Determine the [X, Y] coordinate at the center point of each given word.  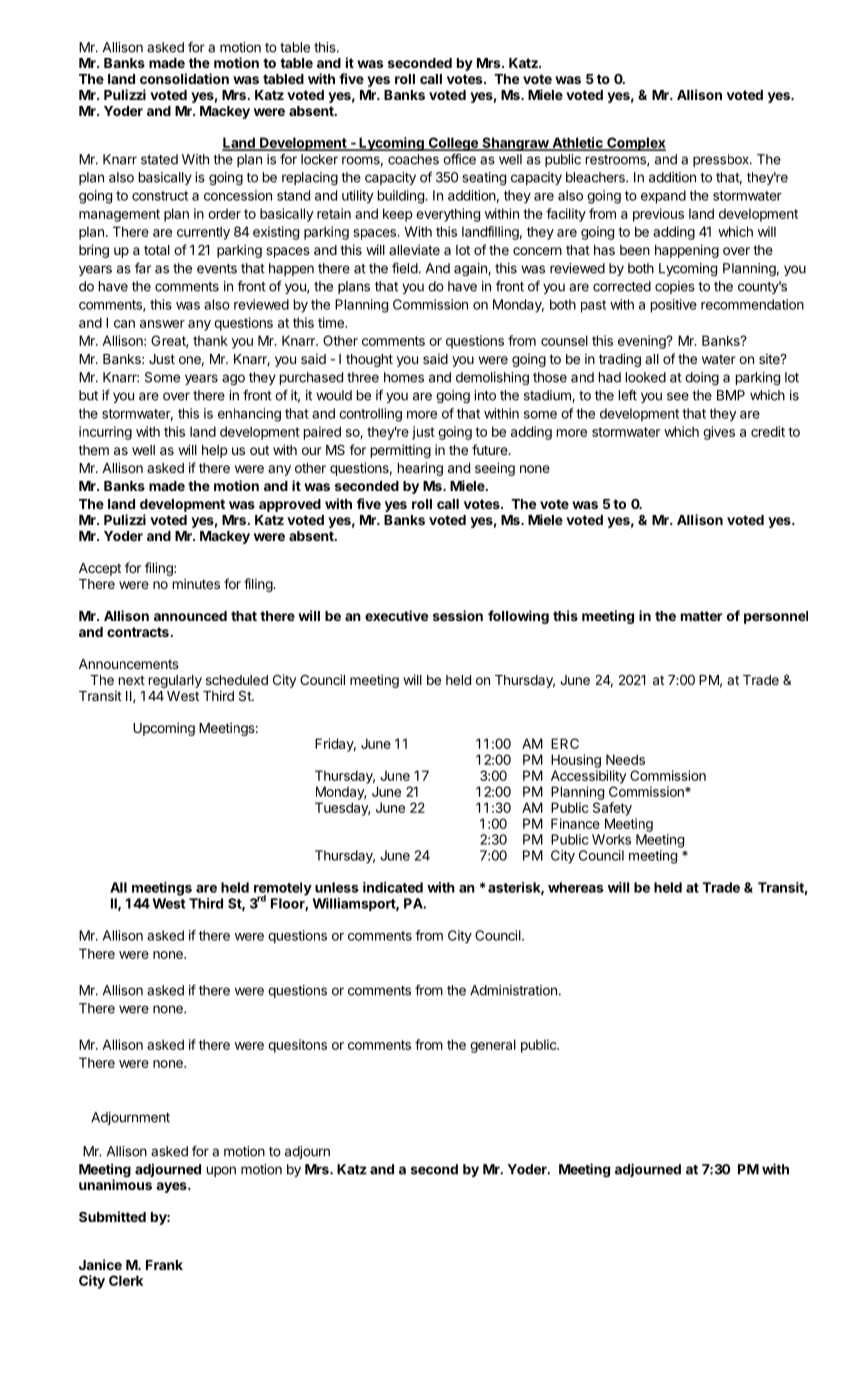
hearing [420, 469]
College [453, 144]
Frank [164, 1265]
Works [611, 839]
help [215, 451]
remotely [283, 890]
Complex [635, 144]
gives [719, 433]
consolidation [184, 78]
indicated [393, 887]
